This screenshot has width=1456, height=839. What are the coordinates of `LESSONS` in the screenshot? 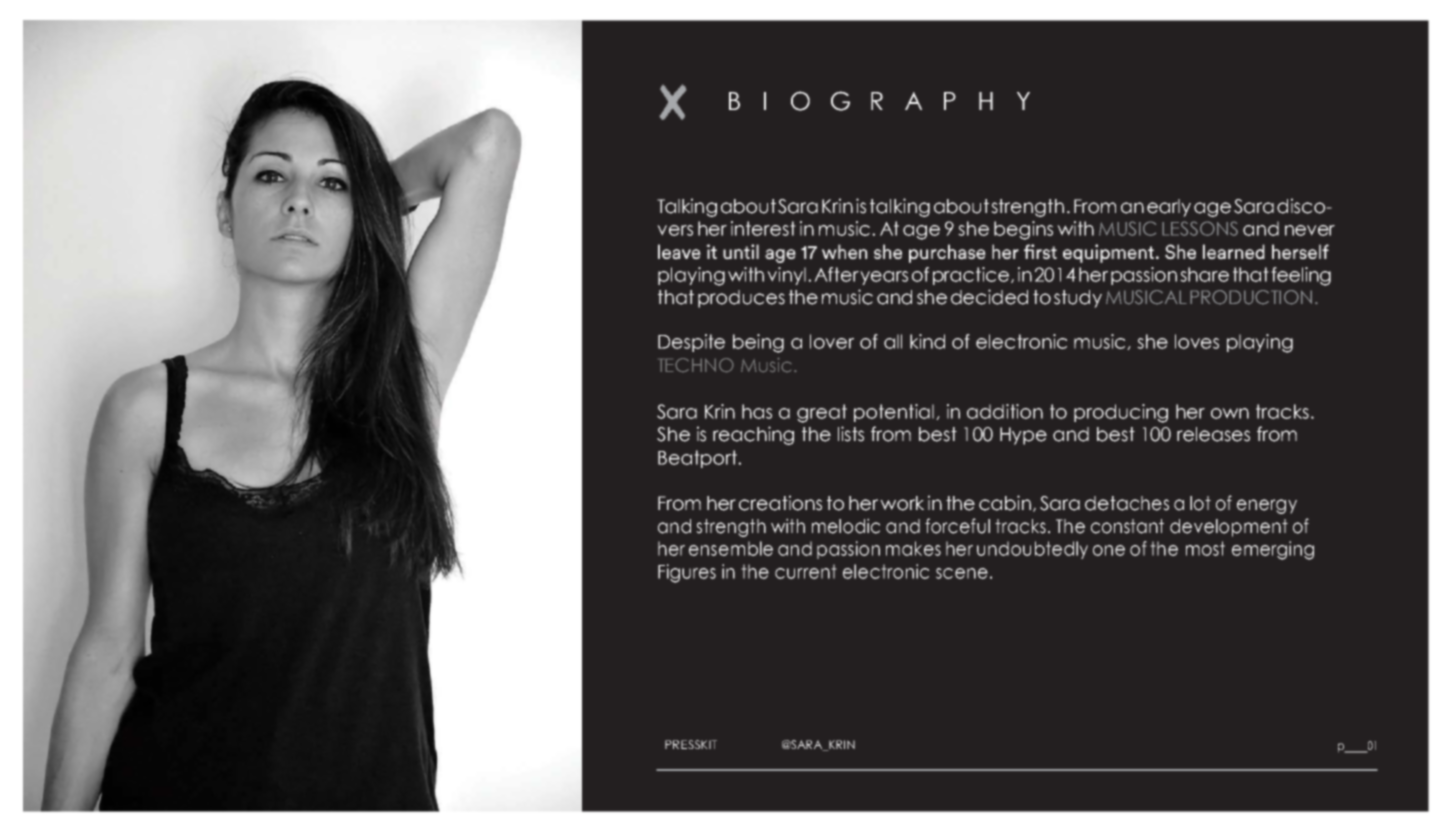 It's located at (1200, 228).
